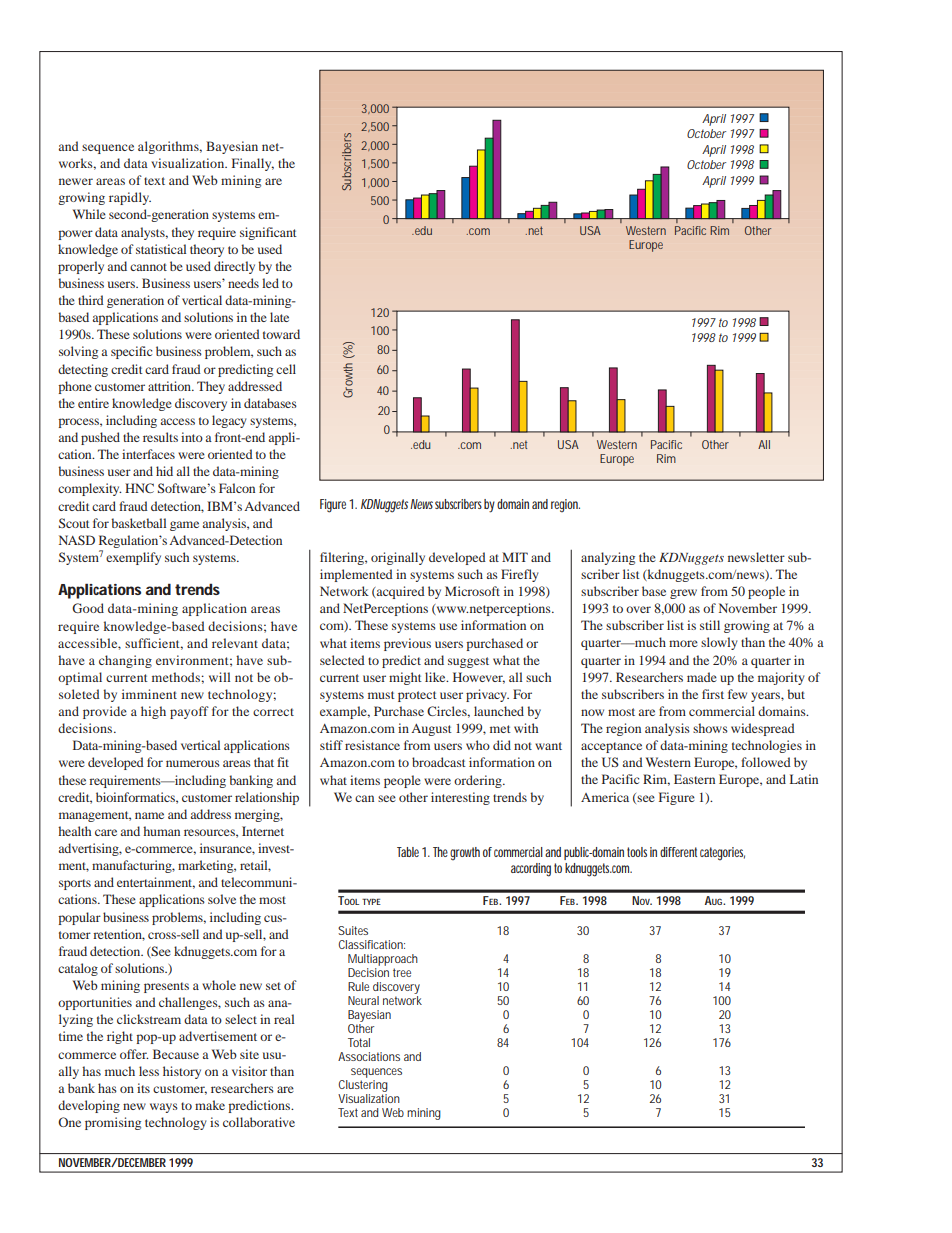 The image size is (952, 1233). I want to click on rapidly, so click(130, 198).
